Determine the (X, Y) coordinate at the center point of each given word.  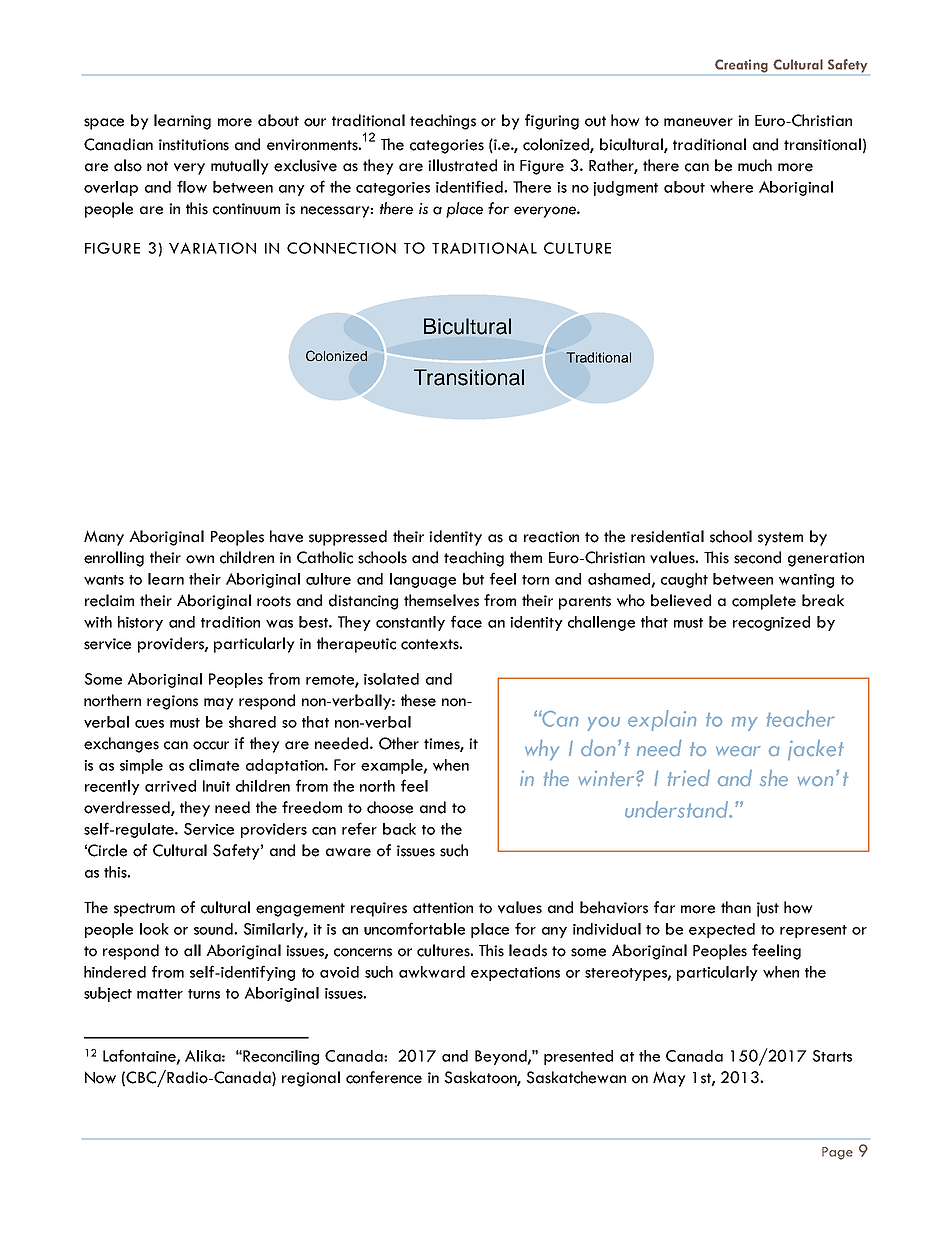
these (418, 700)
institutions (194, 145)
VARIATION (212, 248)
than (736, 907)
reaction (551, 537)
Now (100, 1077)
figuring (552, 122)
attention (443, 908)
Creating (741, 66)
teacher (800, 718)
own (200, 559)
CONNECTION (341, 248)
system (780, 539)
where (731, 187)
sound (214, 929)
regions (172, 702)
